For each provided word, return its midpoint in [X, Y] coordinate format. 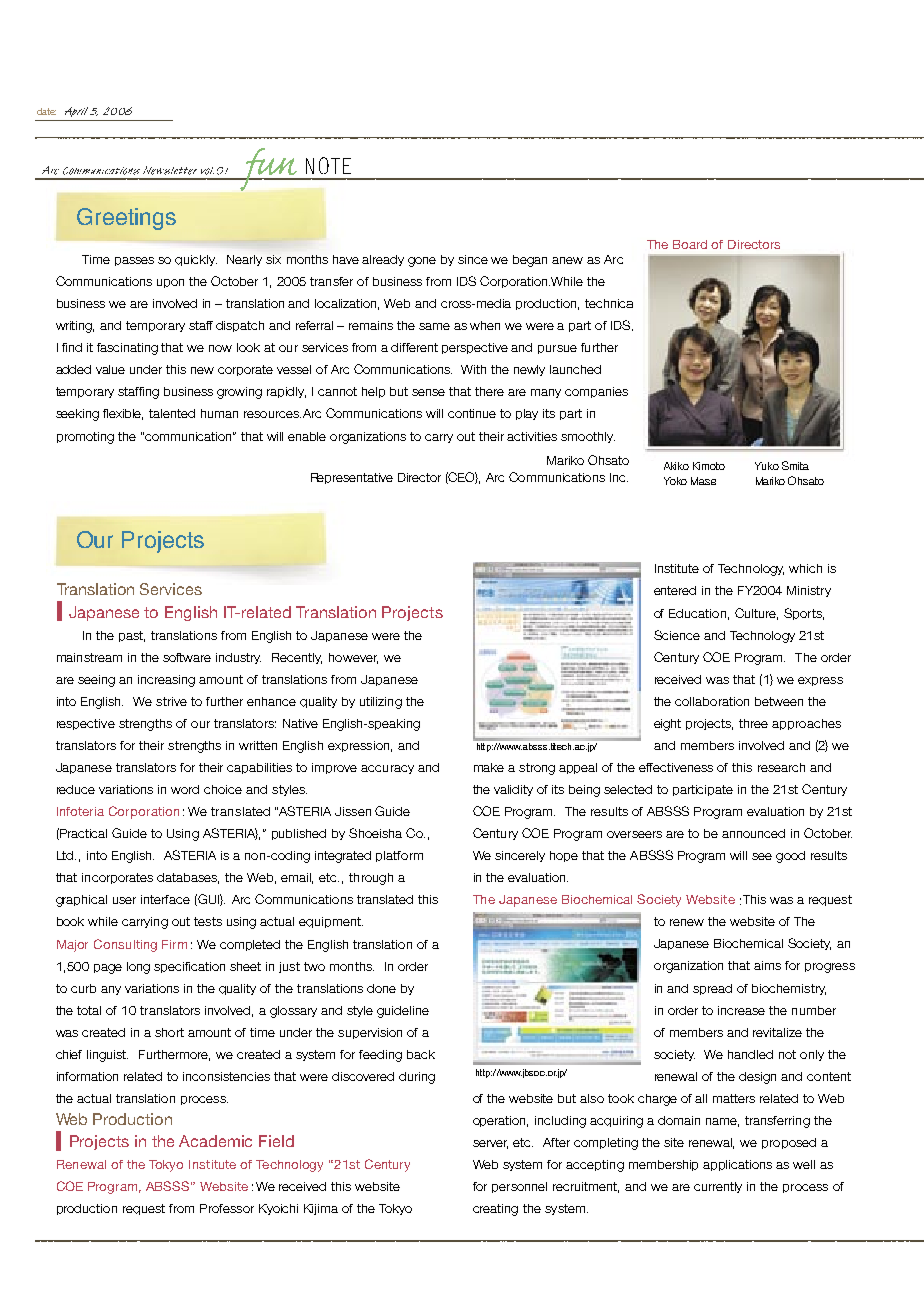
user [124, 900]
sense [428, 392]
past [132, 636]
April [76, 112]
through [371, 879]
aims [767, 965]
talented [172, 413]
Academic [215, 1141]
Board [690, 244]
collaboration [712, 701]
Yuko [767, 466]
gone [422, 262]
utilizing [381, 703]
